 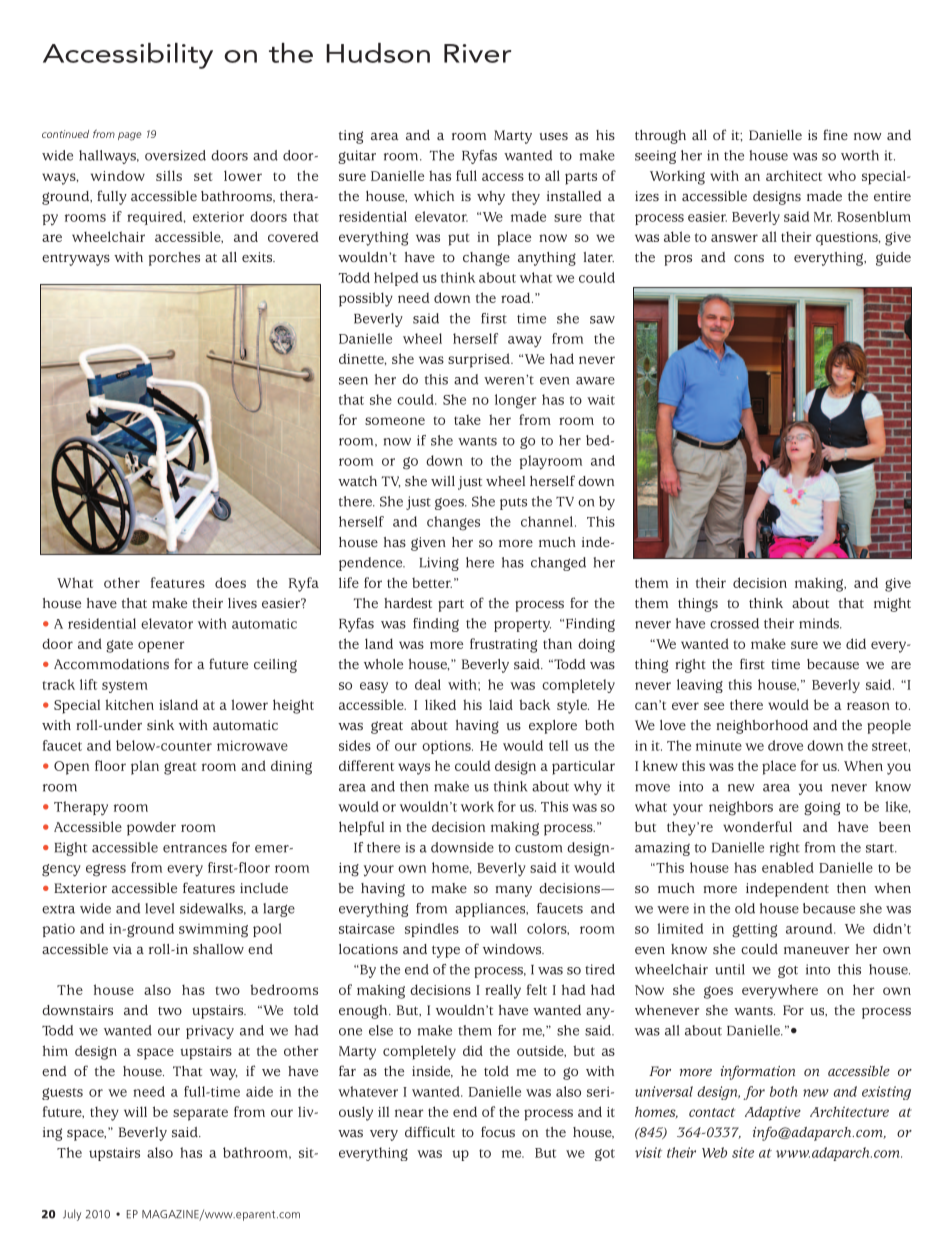 I want to click on gate, so click(x=119, y=646).
